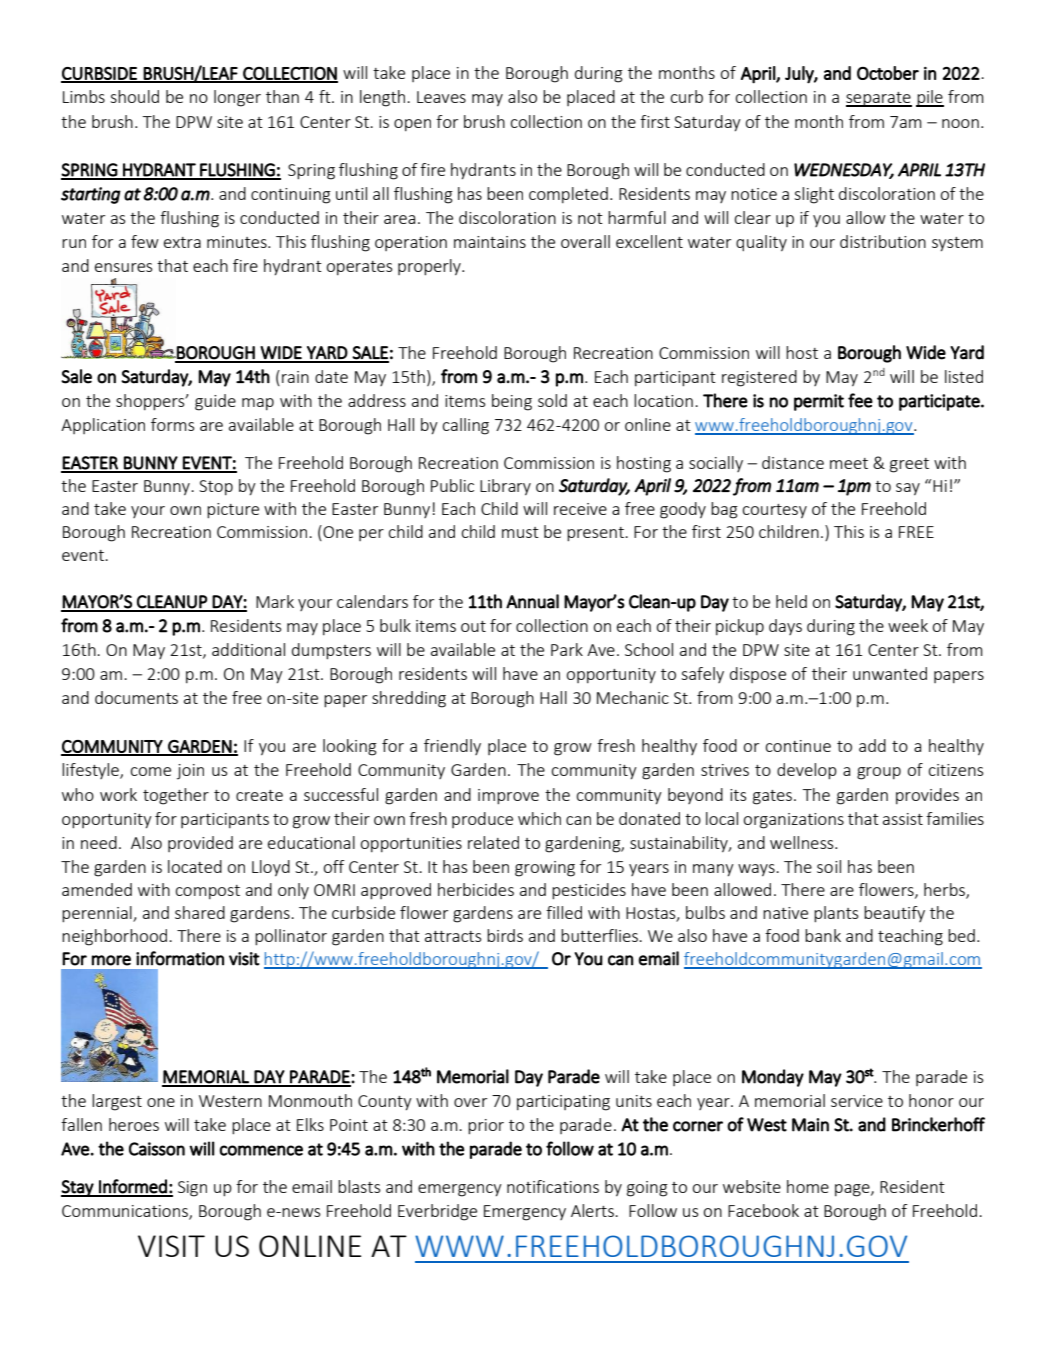  Describe the element at coordinates (441, 97) in the document. I see `Leaves` at that location.
